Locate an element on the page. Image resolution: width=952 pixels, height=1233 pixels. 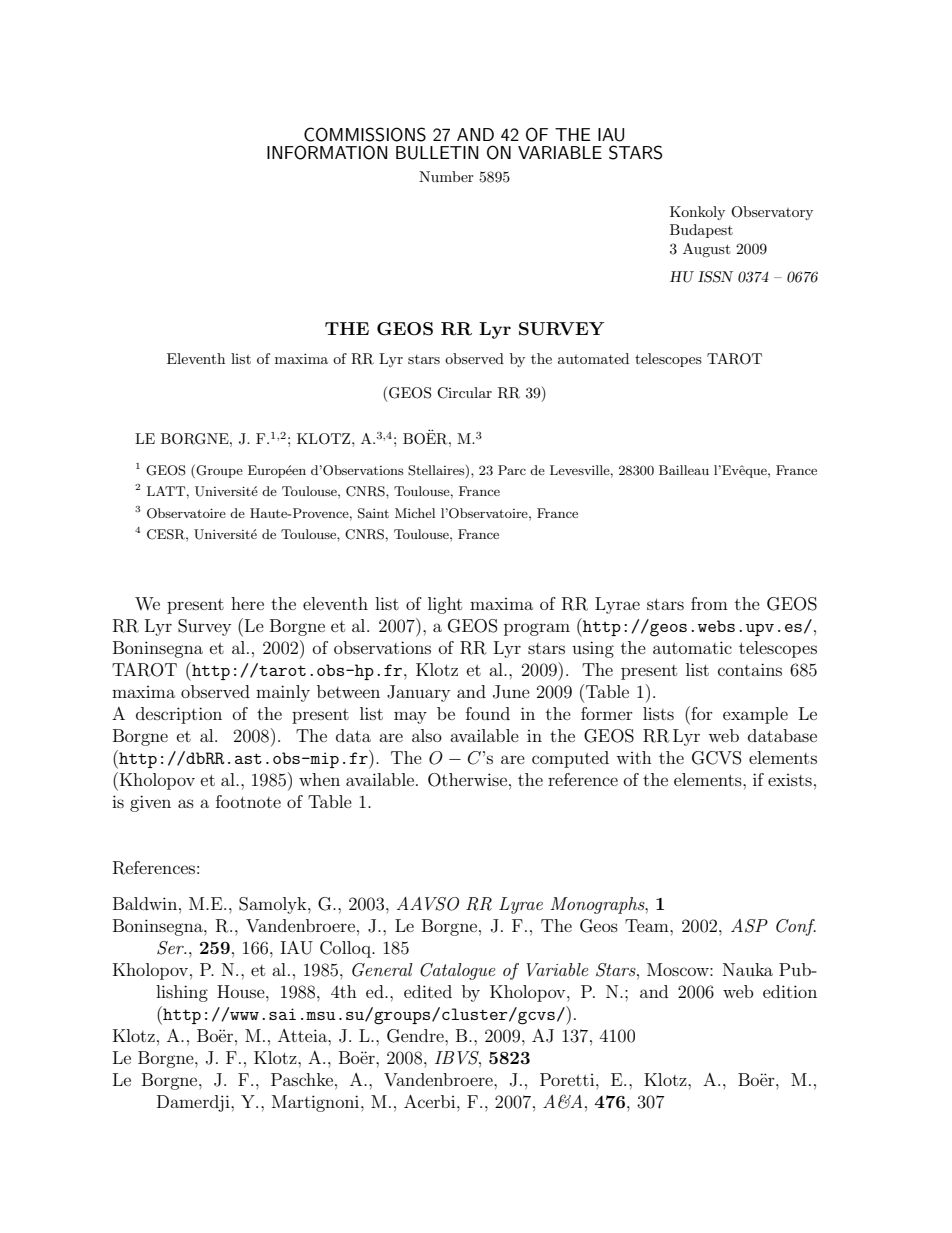
Number is located at coordinates (446, 176).
